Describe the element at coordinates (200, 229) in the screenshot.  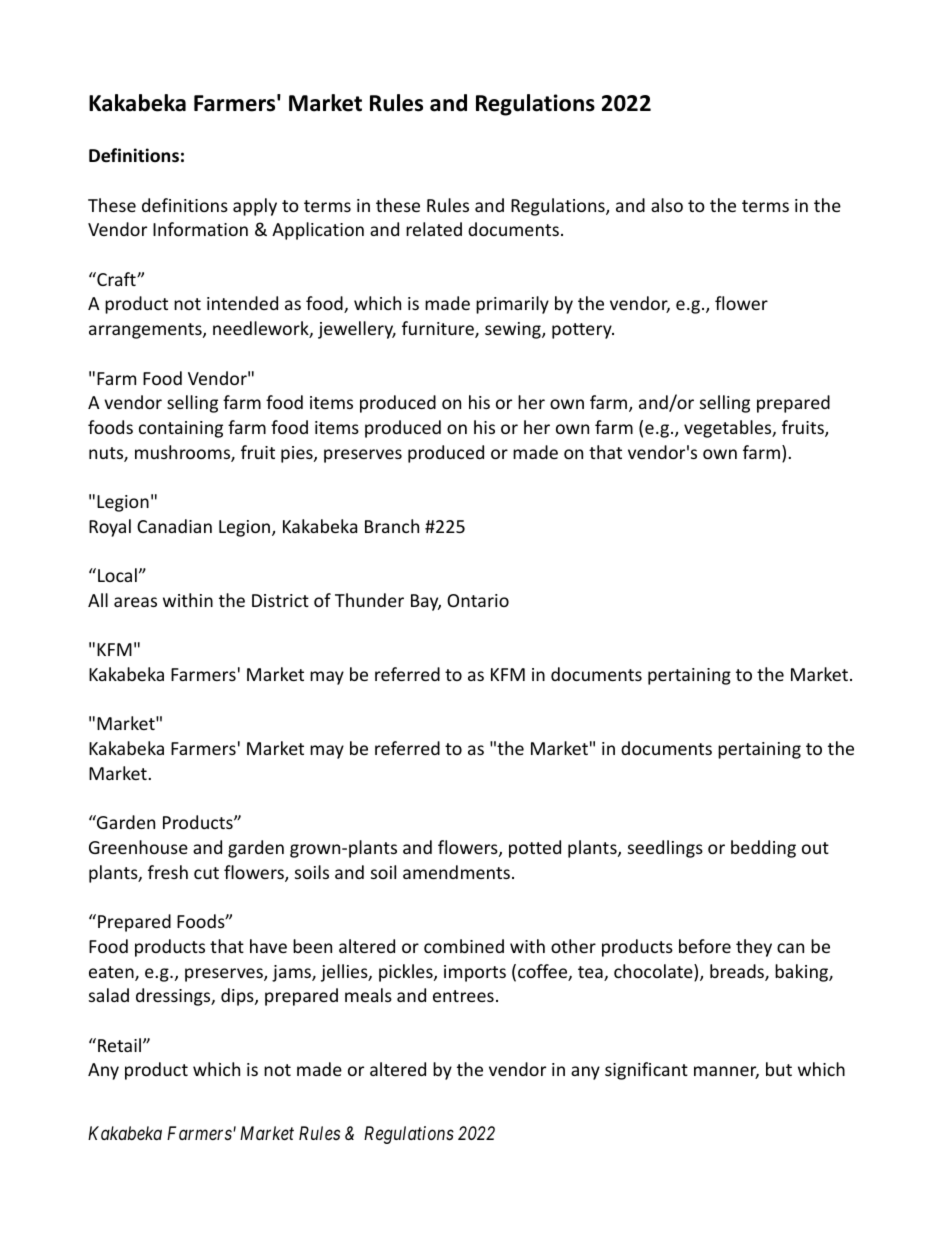
I see `Information` at that location.
